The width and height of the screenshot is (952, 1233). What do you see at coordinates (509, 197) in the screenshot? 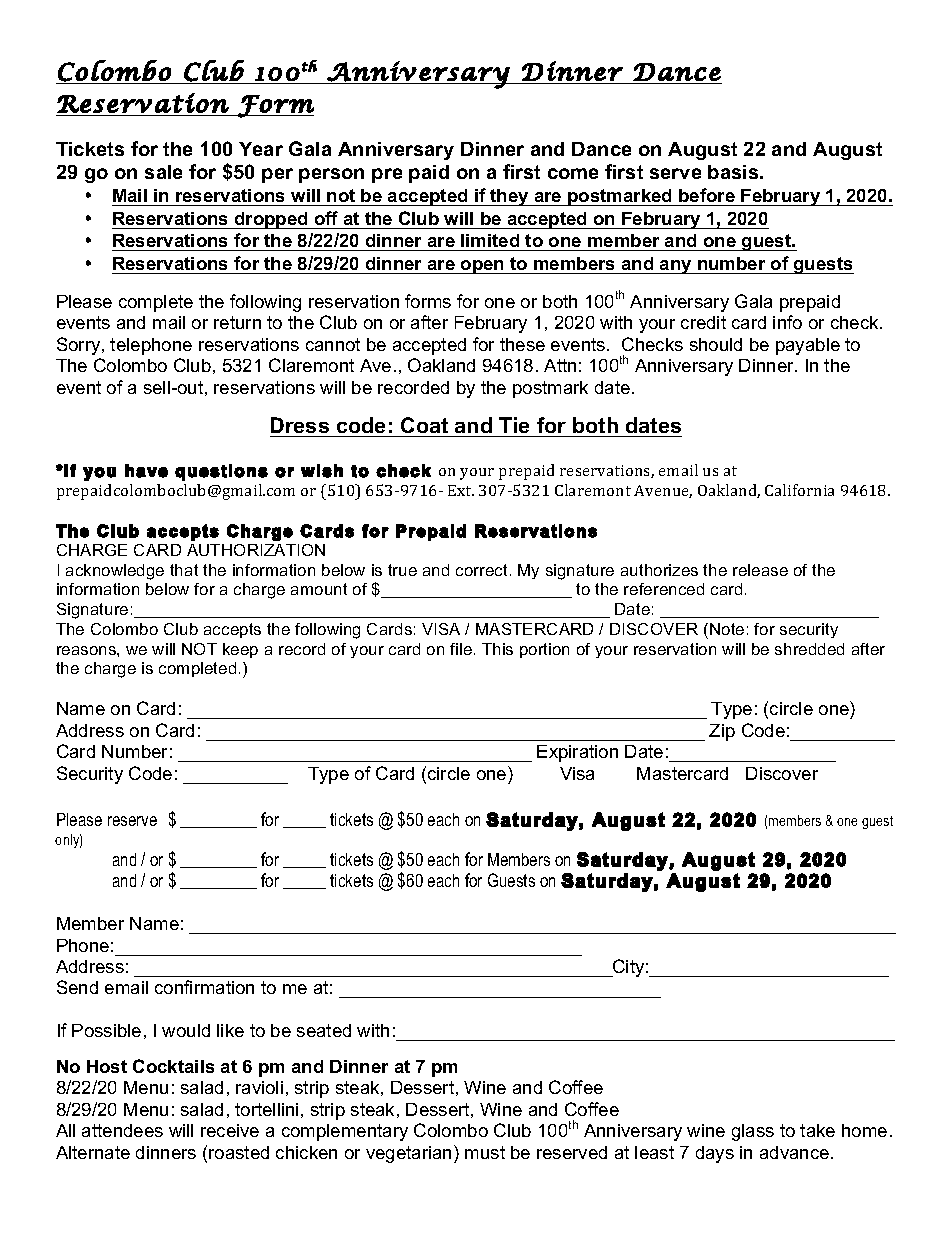
I see `they` at bounding box center [509, 197].
